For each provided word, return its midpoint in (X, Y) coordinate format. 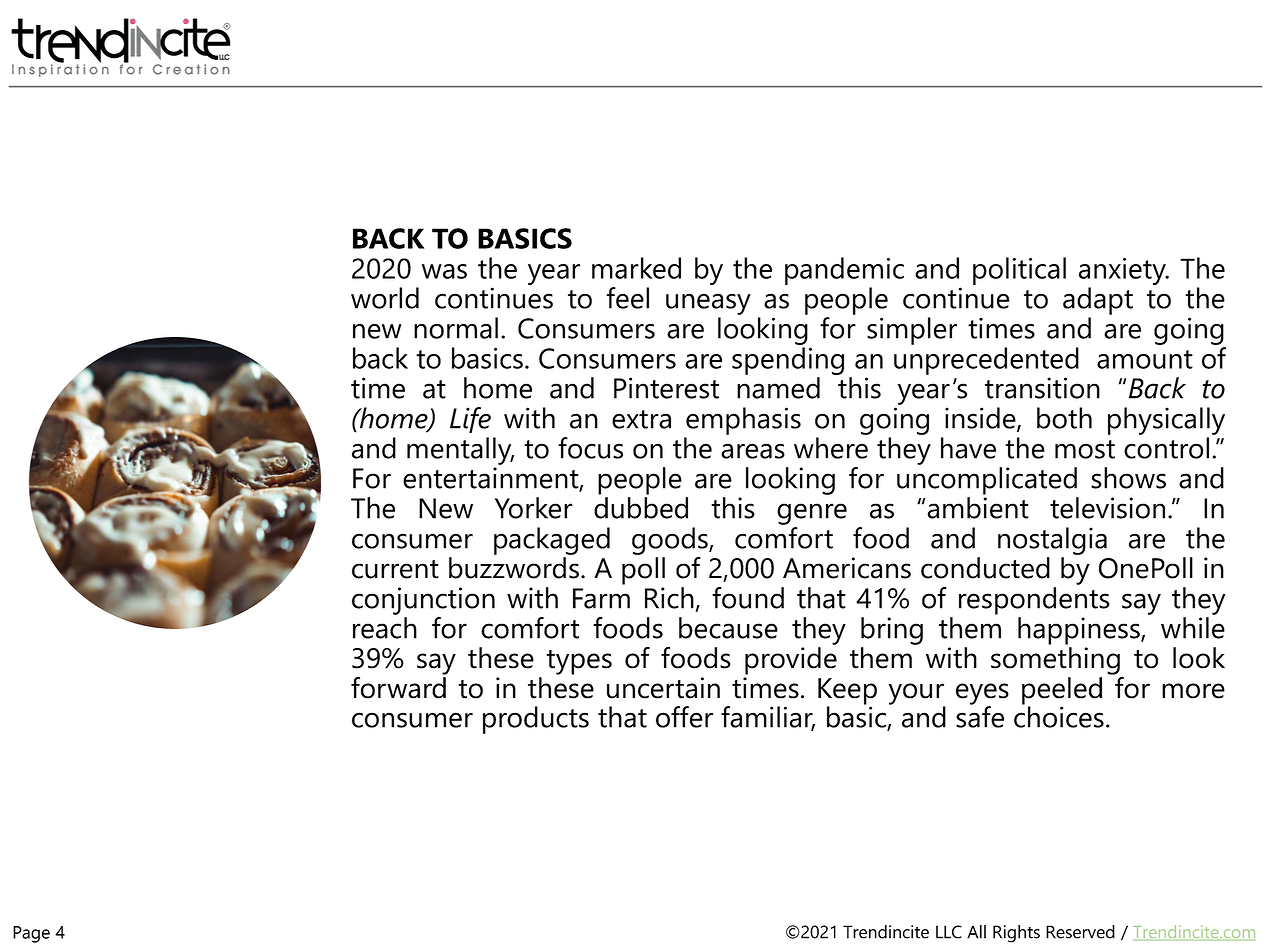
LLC (949, 932)
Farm (601, 598)
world (385, 298)
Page (31, 934)
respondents (1034, 601)
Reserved (1080, 932)
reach (385, 628)
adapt (1098, 301)
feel (627, 298)
